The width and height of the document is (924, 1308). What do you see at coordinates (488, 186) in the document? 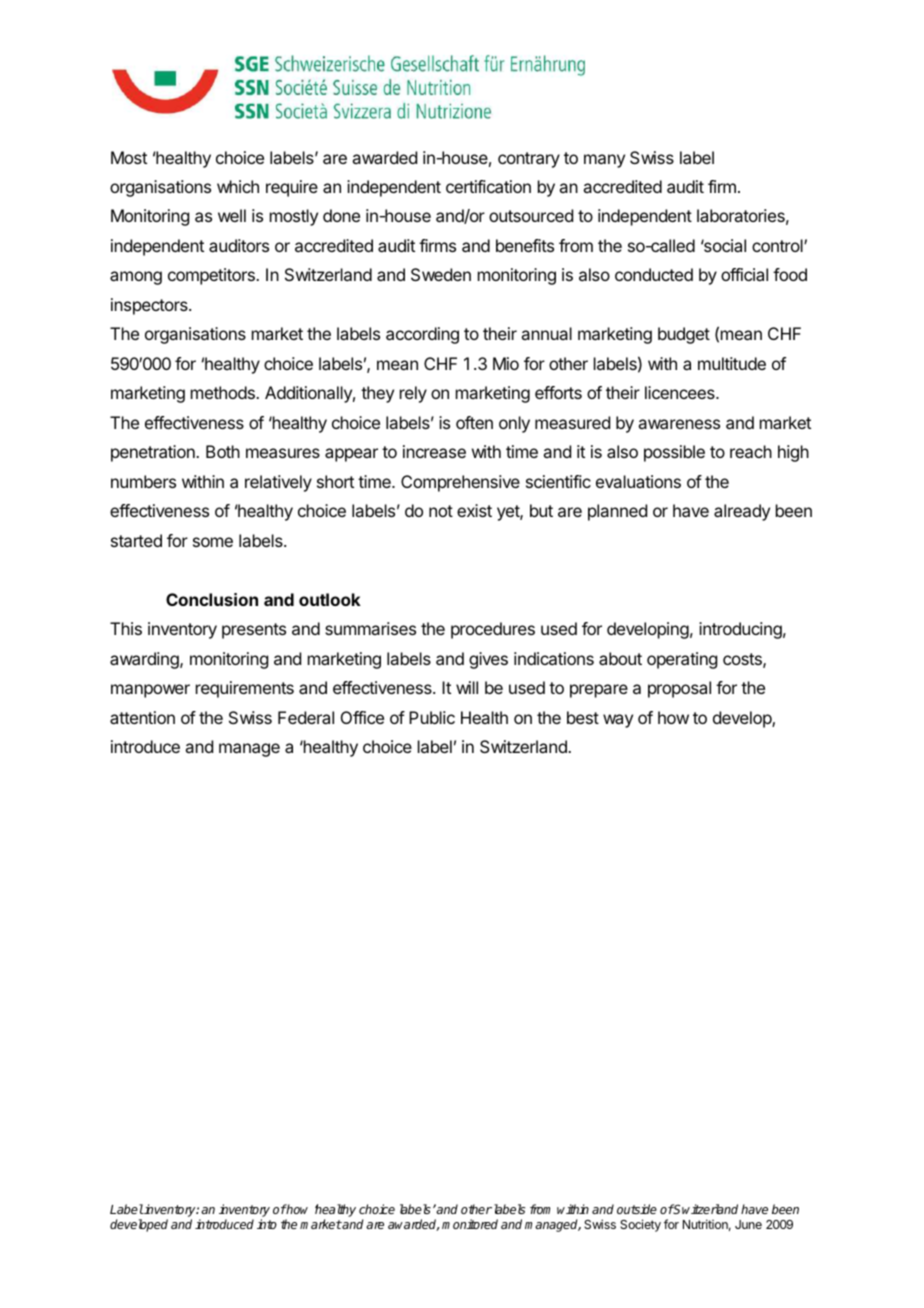
I see `certification` at bounding box center [488, 186].
